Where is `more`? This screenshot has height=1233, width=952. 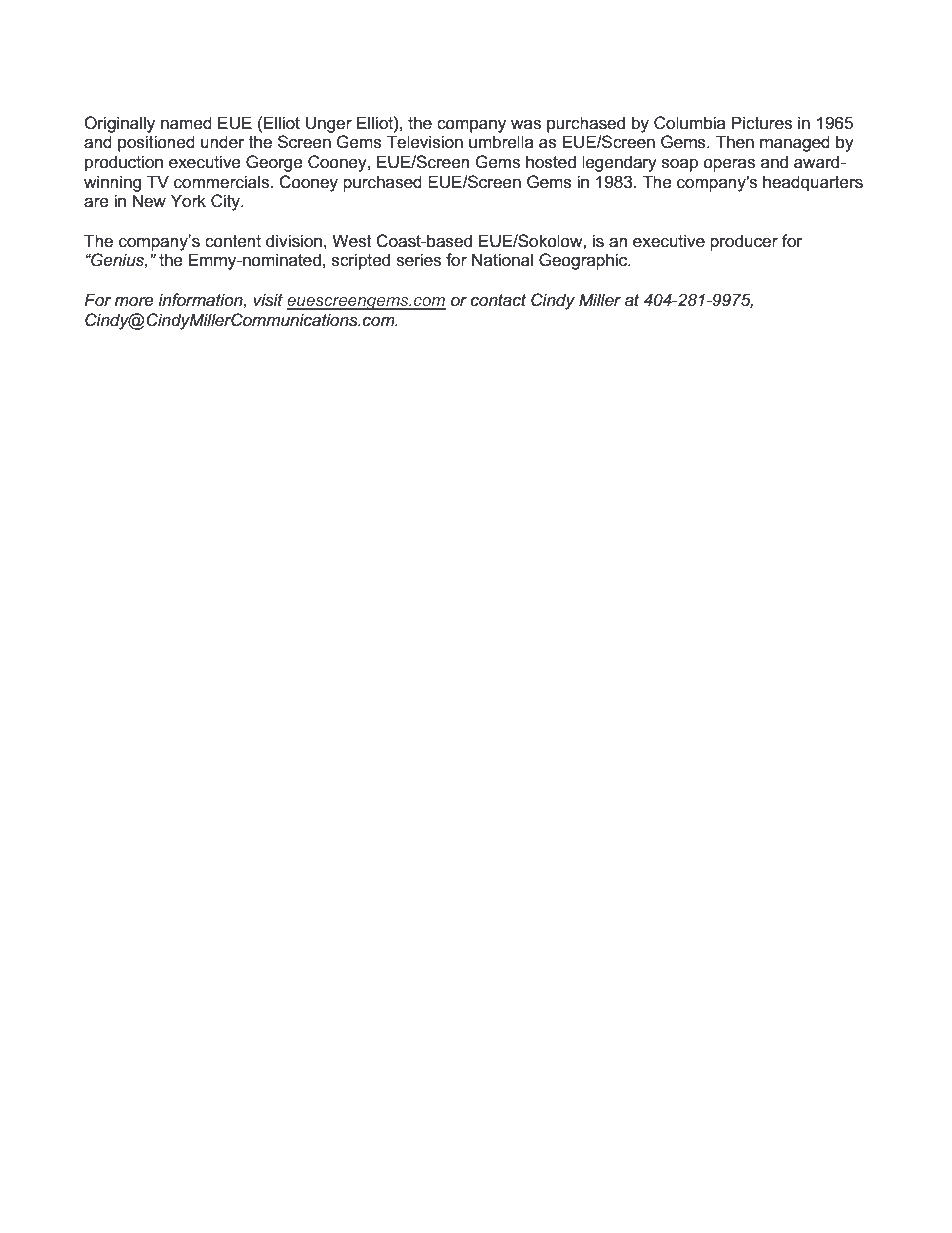
more is located at coordinates (134, 302).
